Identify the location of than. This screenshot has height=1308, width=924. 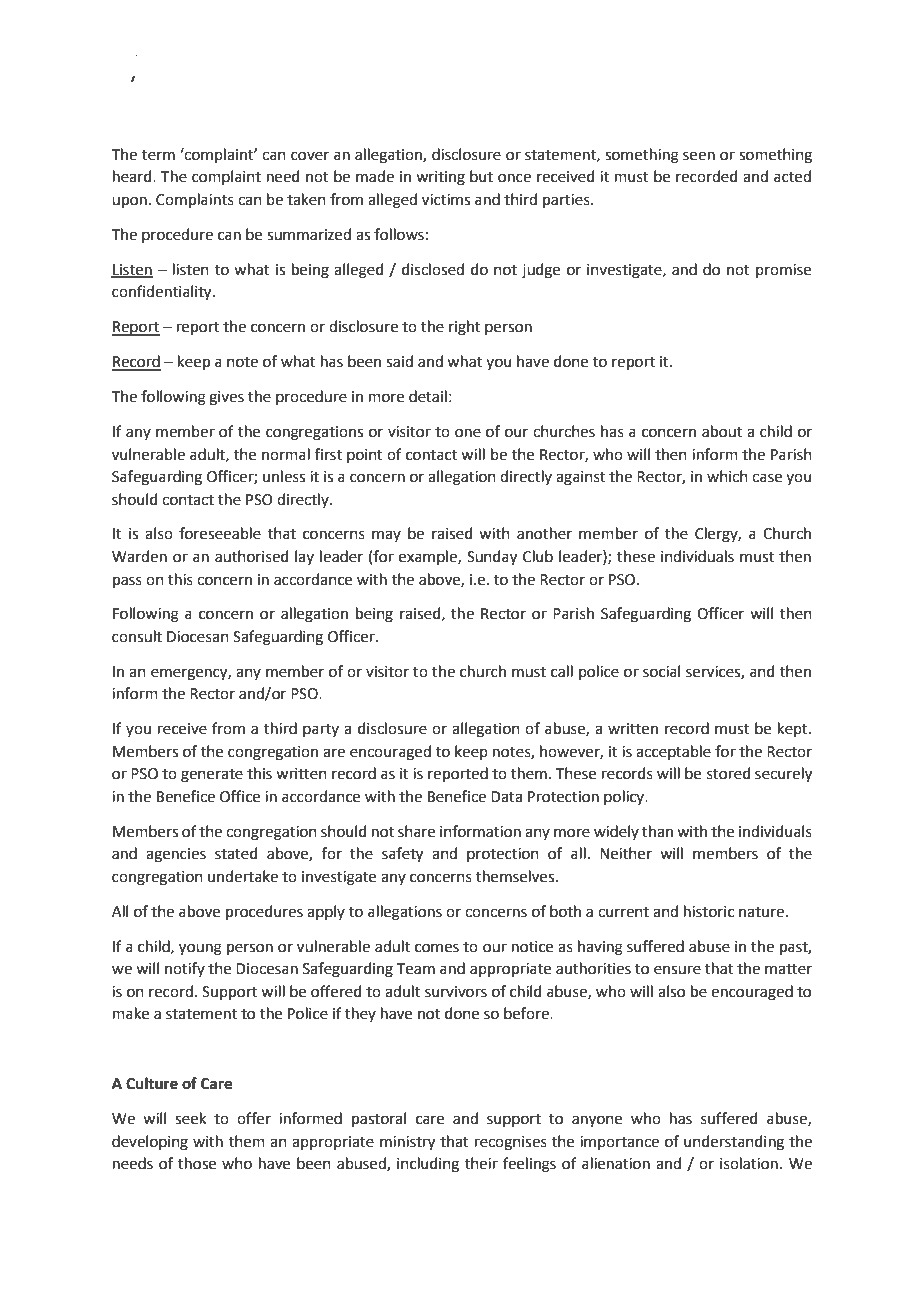
(657, 831).
